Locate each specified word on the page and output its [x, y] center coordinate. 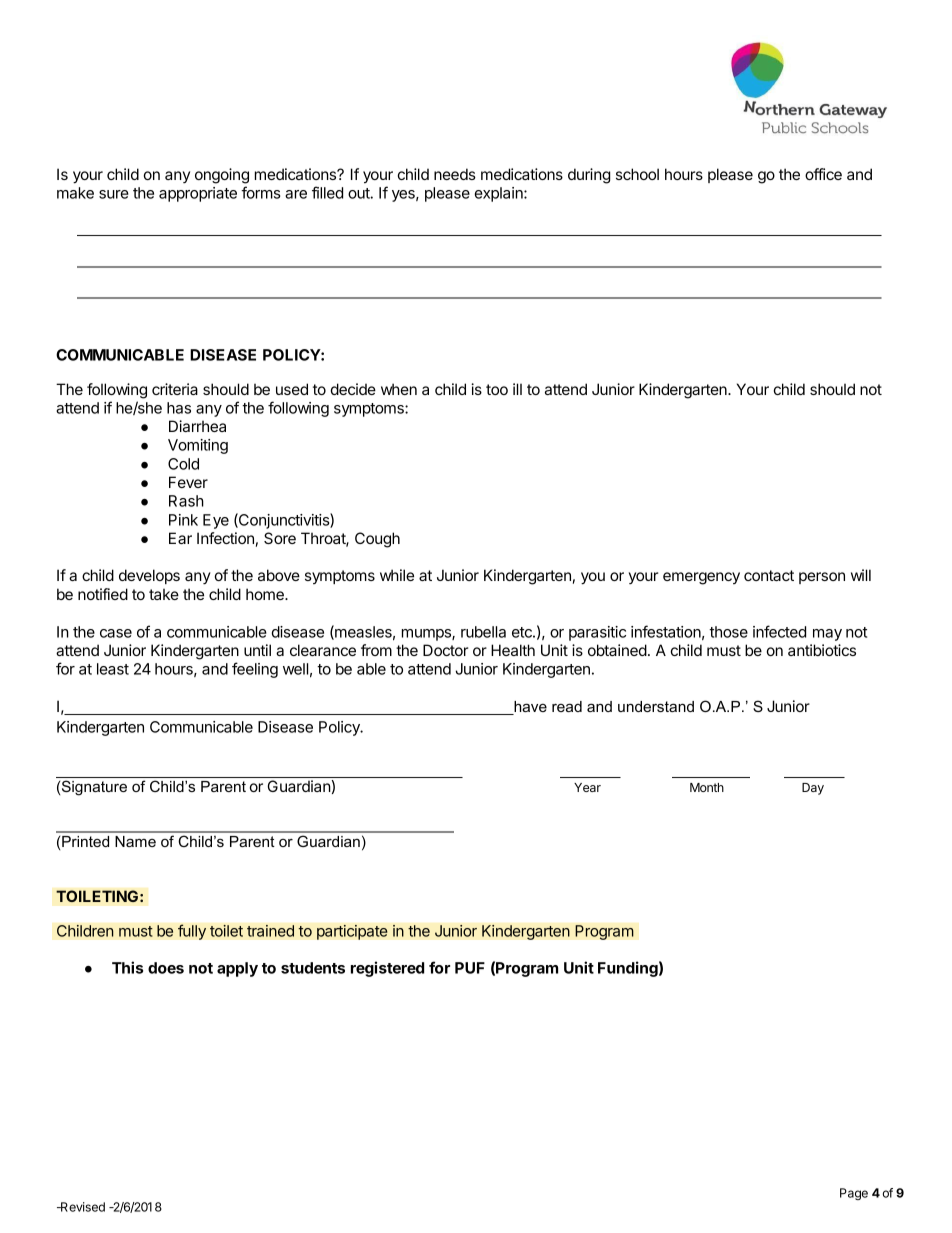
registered [387, 969]
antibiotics [822, 650]
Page [854, 1194]
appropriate [198, 194]
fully [192, 932]
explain [500, 194]
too [497, 389]
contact [769, 575]
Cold [183, 464]
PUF [470, 968]
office [823, 174]
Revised [82, 1207]
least [113, 669]
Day [813, 789]
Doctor [445, 650]
